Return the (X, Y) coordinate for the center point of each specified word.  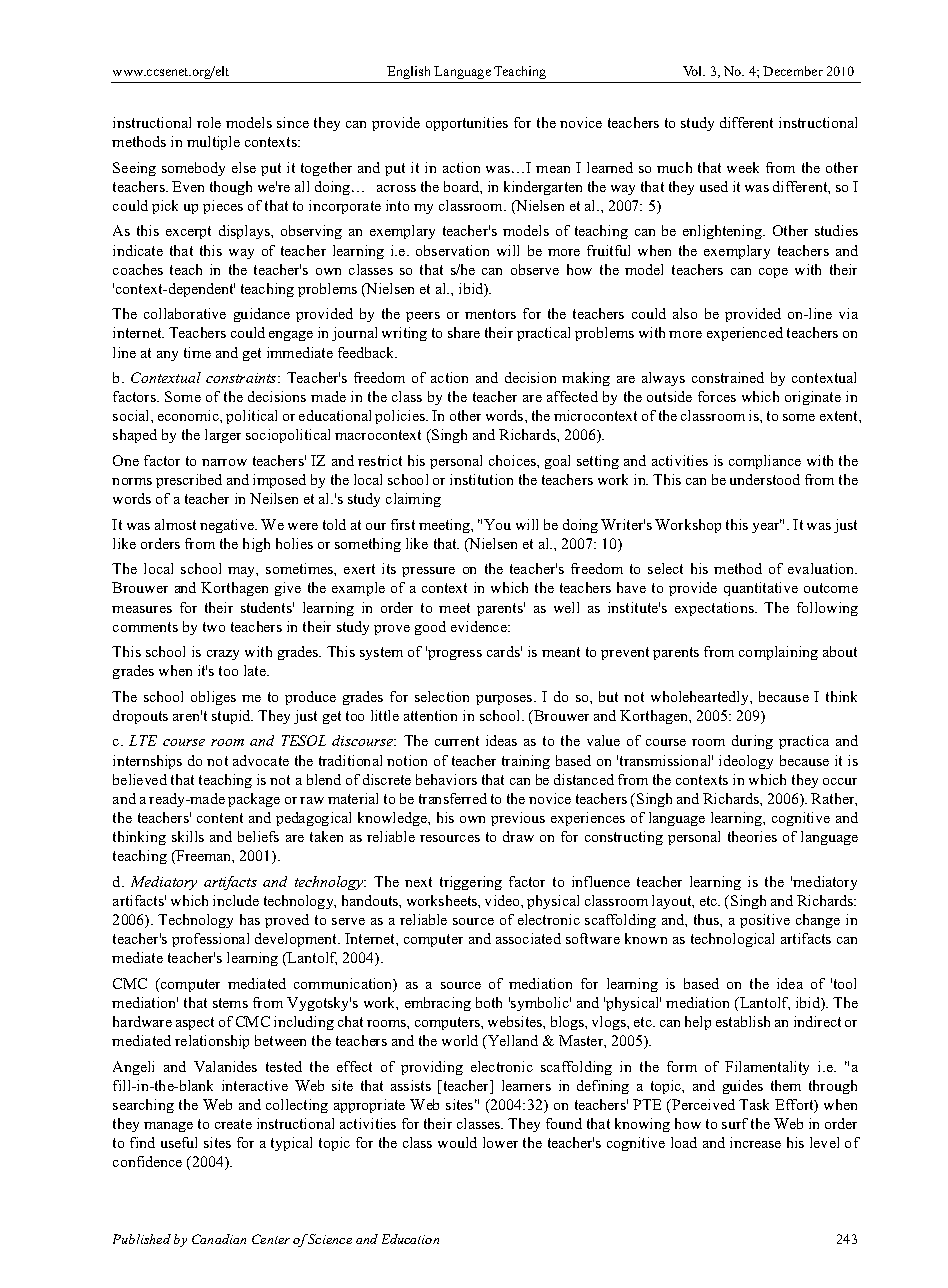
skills (188, 836)
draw (518, 836)
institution (481, 479)
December (793, 71)
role (209, 122)
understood (765, 479)
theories (752, 836)
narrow (224, 462)
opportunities (467, 124)
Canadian (219, 1239)
